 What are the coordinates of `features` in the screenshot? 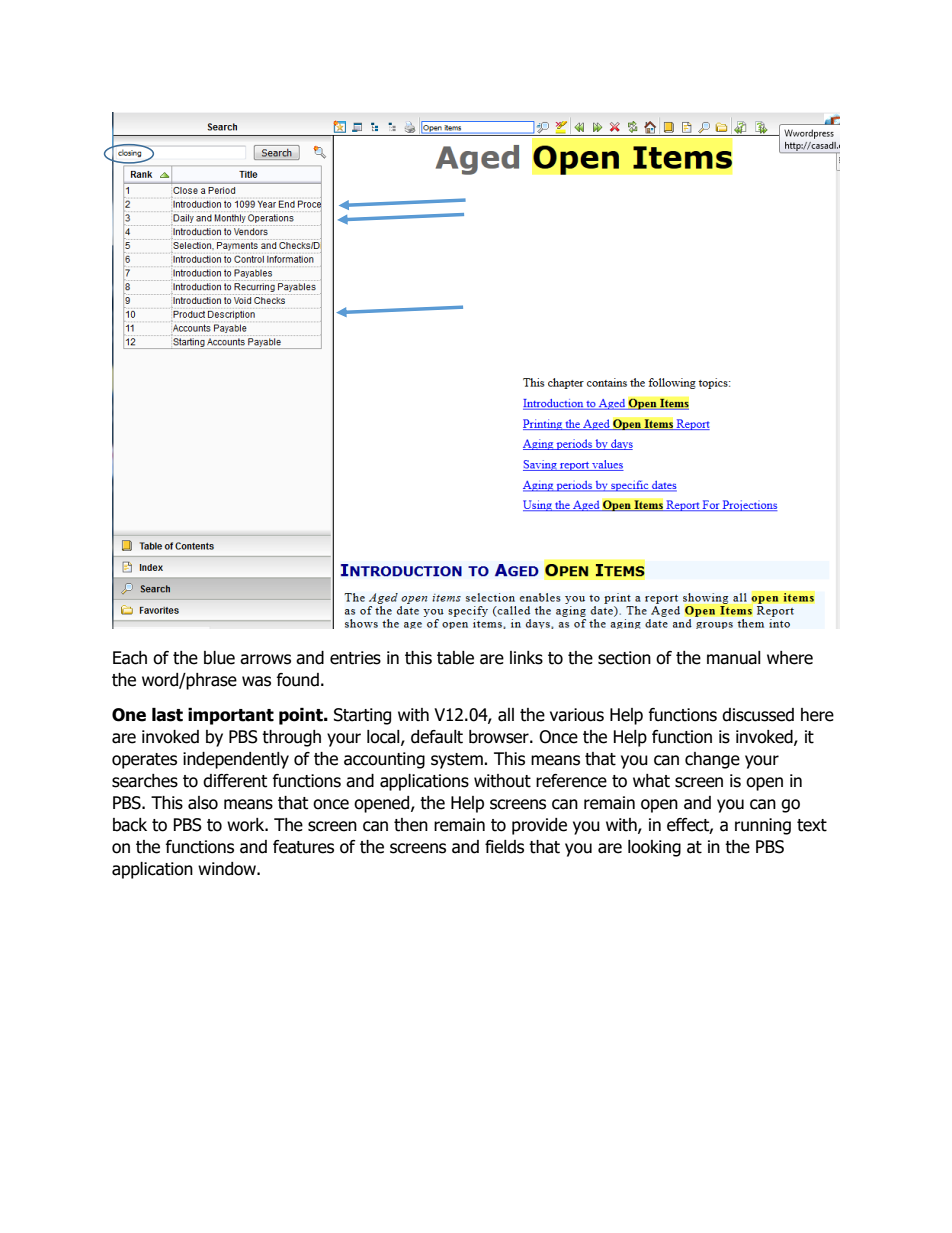 It's located at (303, 847).
